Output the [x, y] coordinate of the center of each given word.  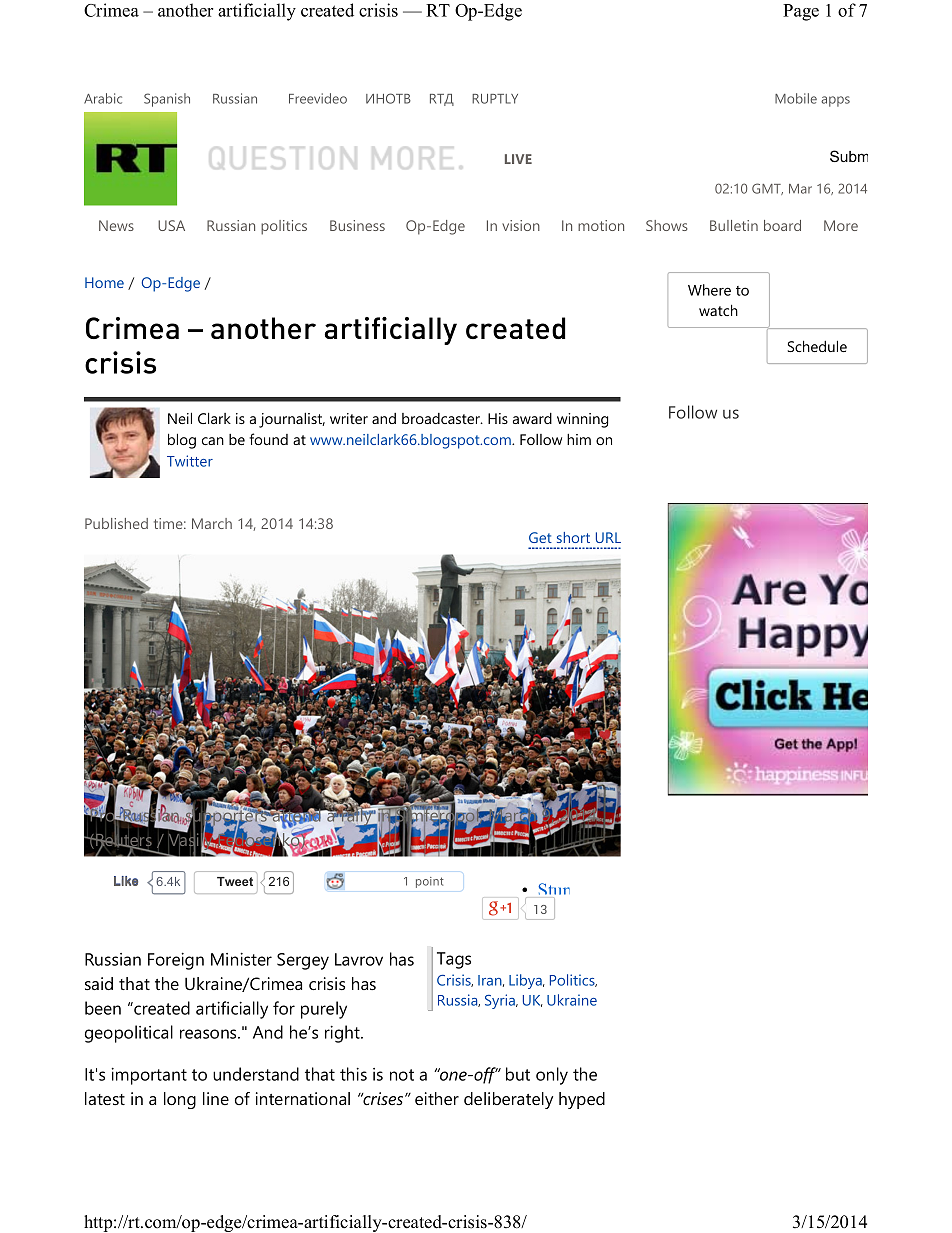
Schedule [817, 346]
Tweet [235, 881]
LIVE [518, 159]
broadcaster [442, 418]
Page [801, 12]
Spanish [167, 100]
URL [608, 537]
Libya [526, 981]
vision [521, 225]
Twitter [190, 461]
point [430, 882]
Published [116, 523]
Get [540, 537]
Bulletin [734, 225]
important [149, 1076]
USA [171, 225]
